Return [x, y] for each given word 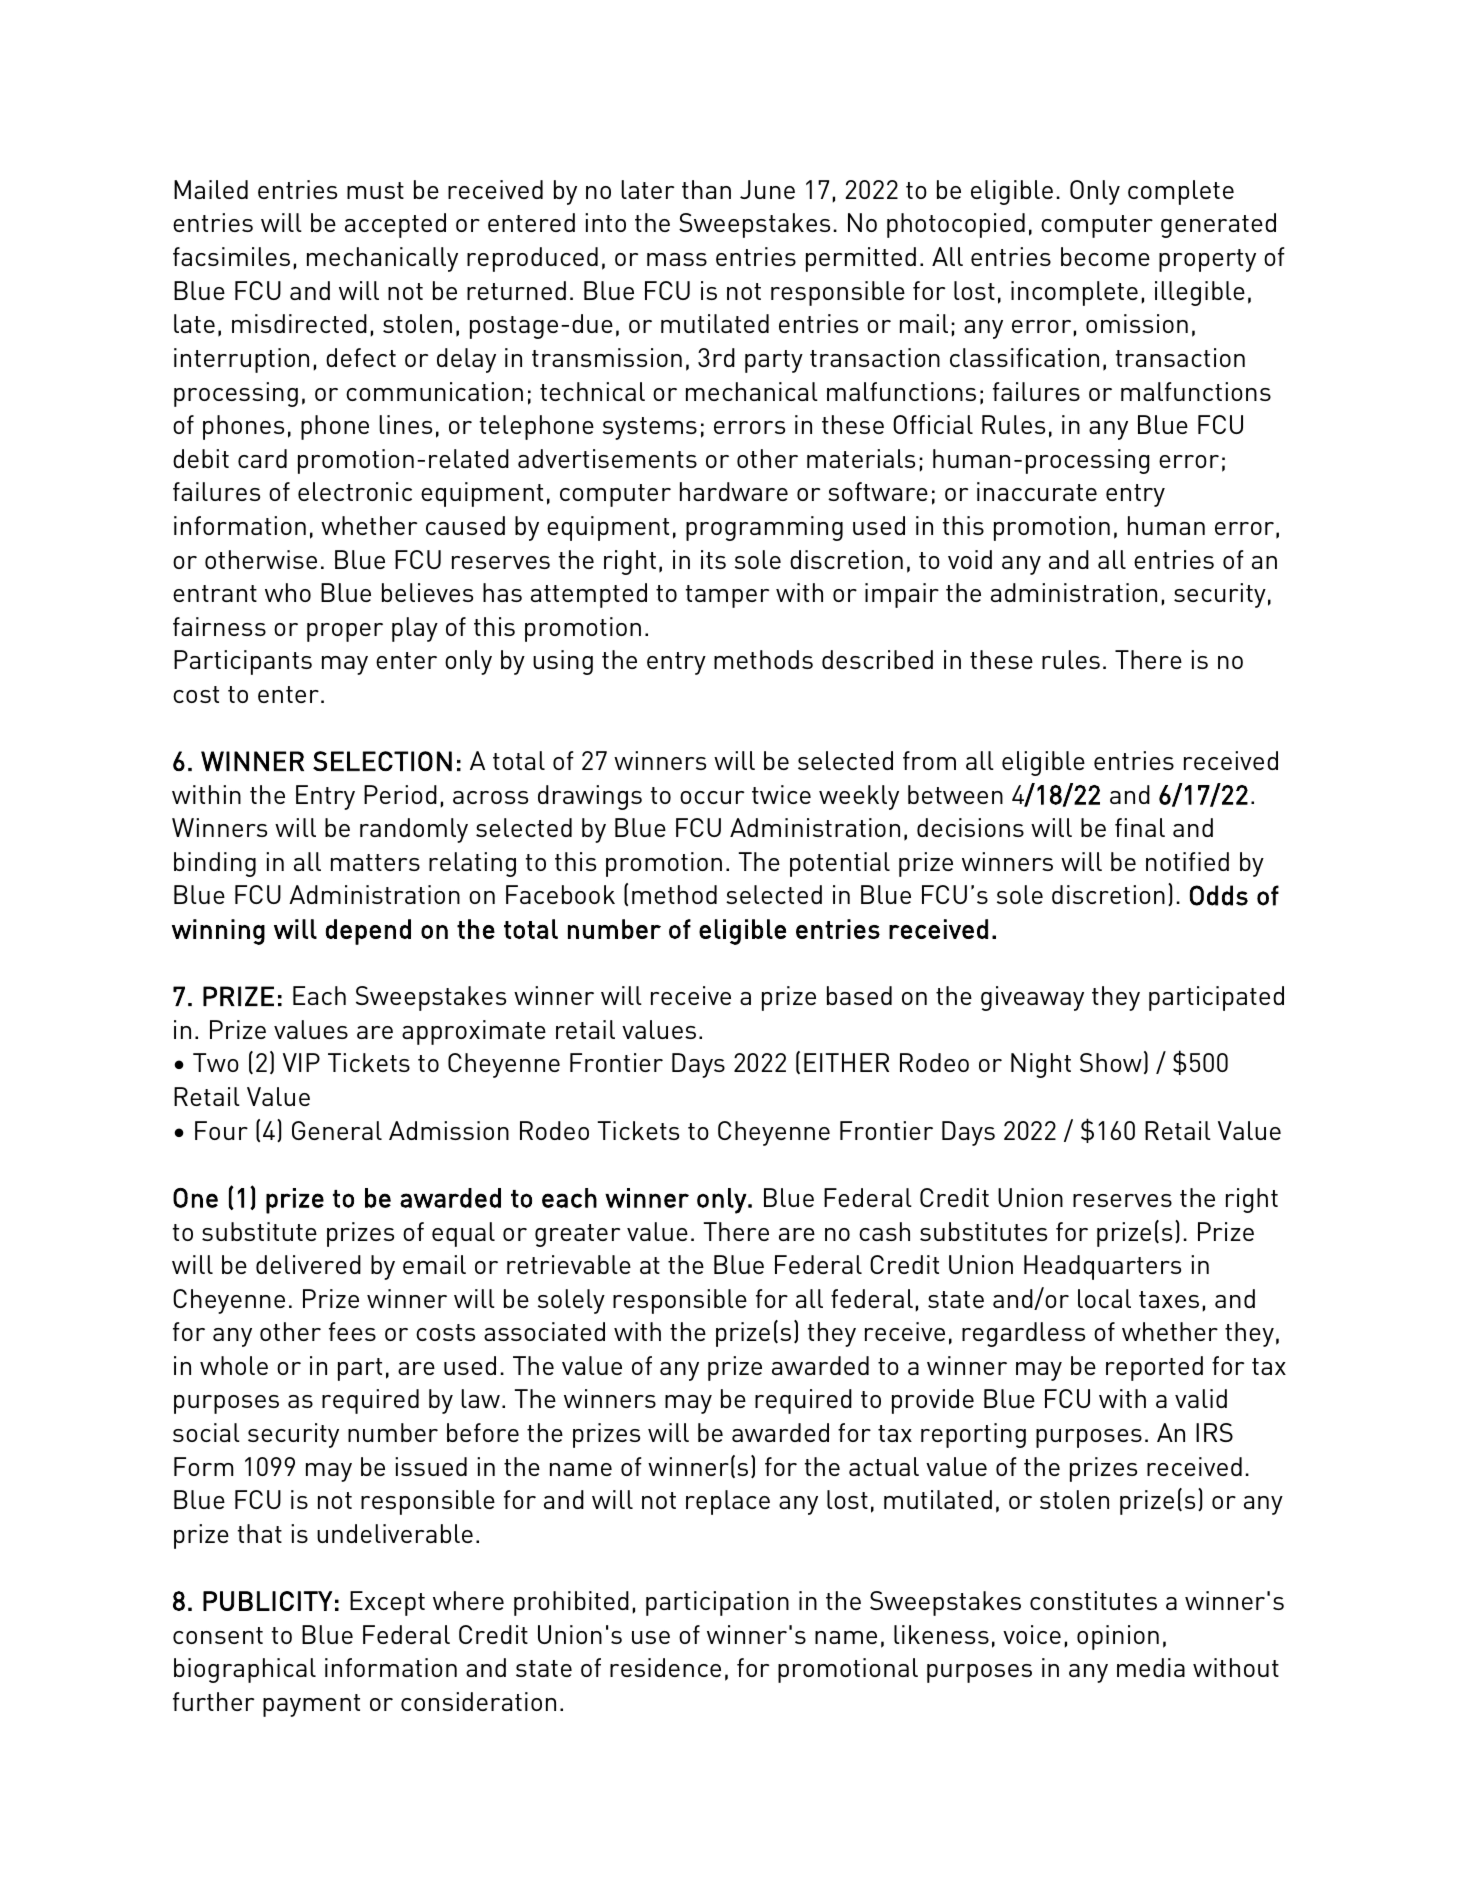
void [970, 559]
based [859, 995]
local [1104, 1298]
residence [665, 1667]
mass [677, 259]
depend [368, 932]
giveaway [1032, 998]
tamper [727, 596]
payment [311, 1705]
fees [352, 1331]
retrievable [569, 1264]
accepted [395, 225]
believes [427, 592]
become [1105, 256]
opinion [1118, 1637]
